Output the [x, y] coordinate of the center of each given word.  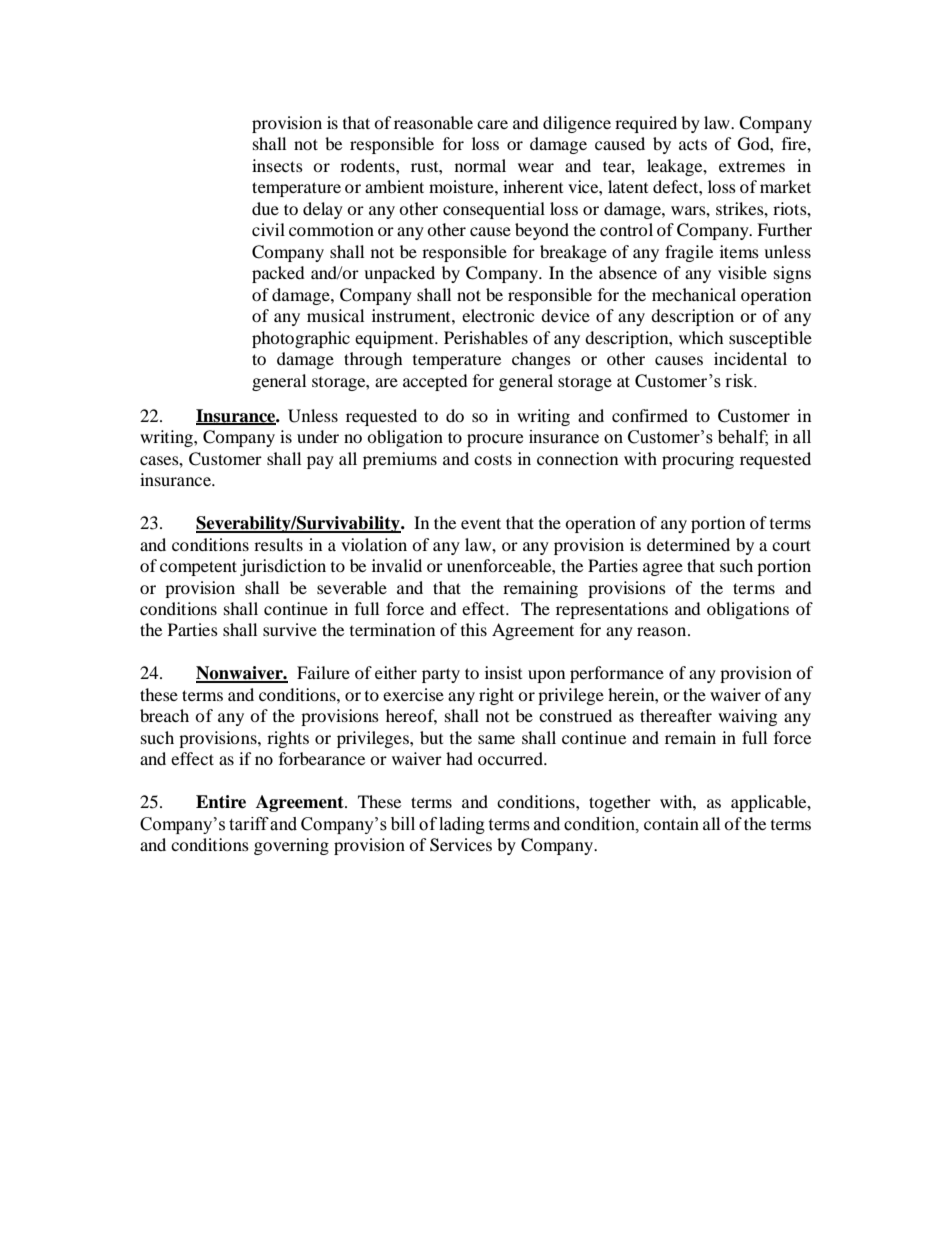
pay [320, 462]
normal [480, 165]
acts [693, 144]
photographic [301, 339]
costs [493, 460]
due [265, 208]
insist [503, 672]
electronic [498, 315]
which [701, 337]
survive [290, 629]
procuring [698, 460]
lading [462, 825]
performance [617, 674]
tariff [249, 824]
